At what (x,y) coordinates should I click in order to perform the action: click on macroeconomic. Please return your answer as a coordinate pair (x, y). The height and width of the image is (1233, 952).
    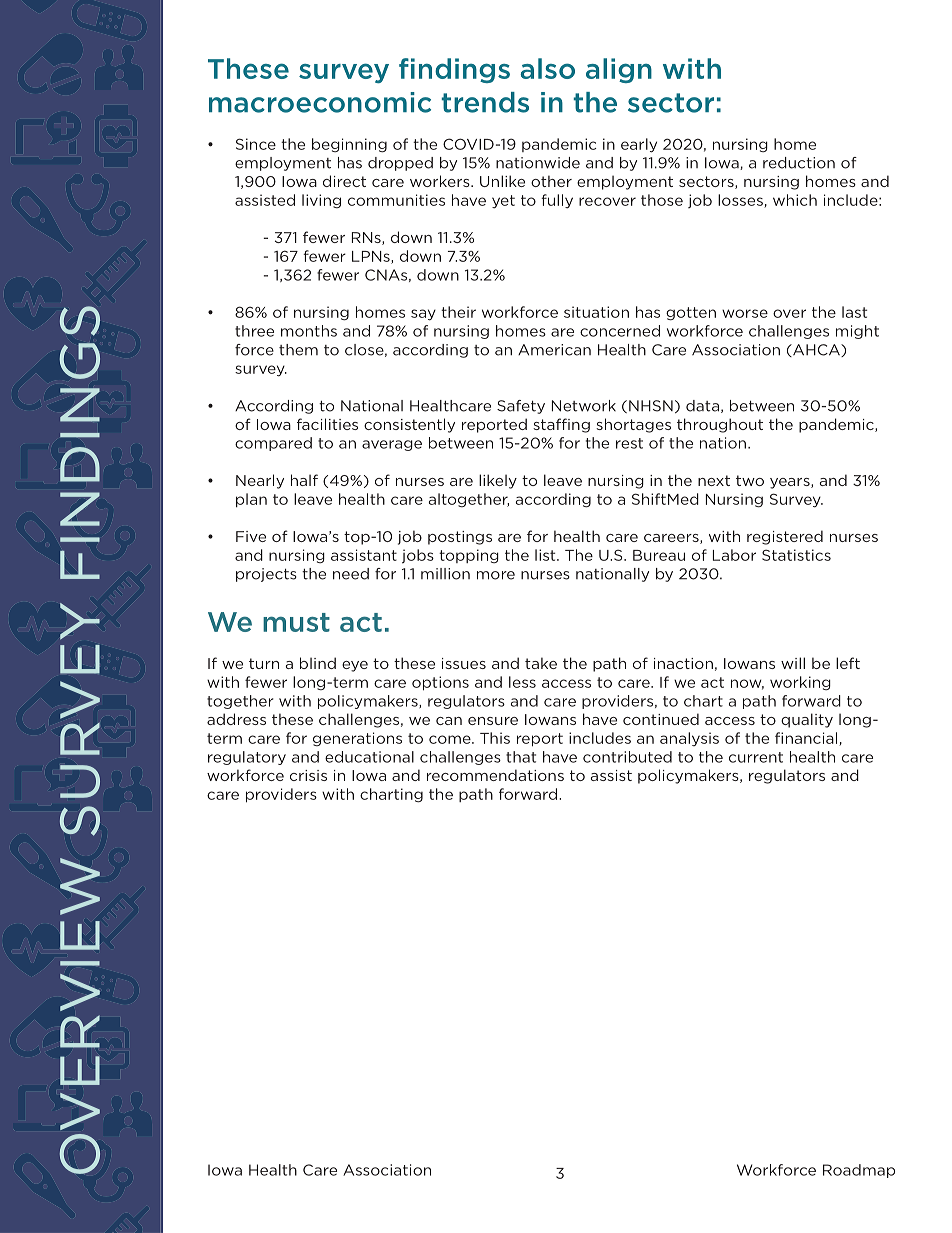
    Looking at the image, I should click on (320, 102).
